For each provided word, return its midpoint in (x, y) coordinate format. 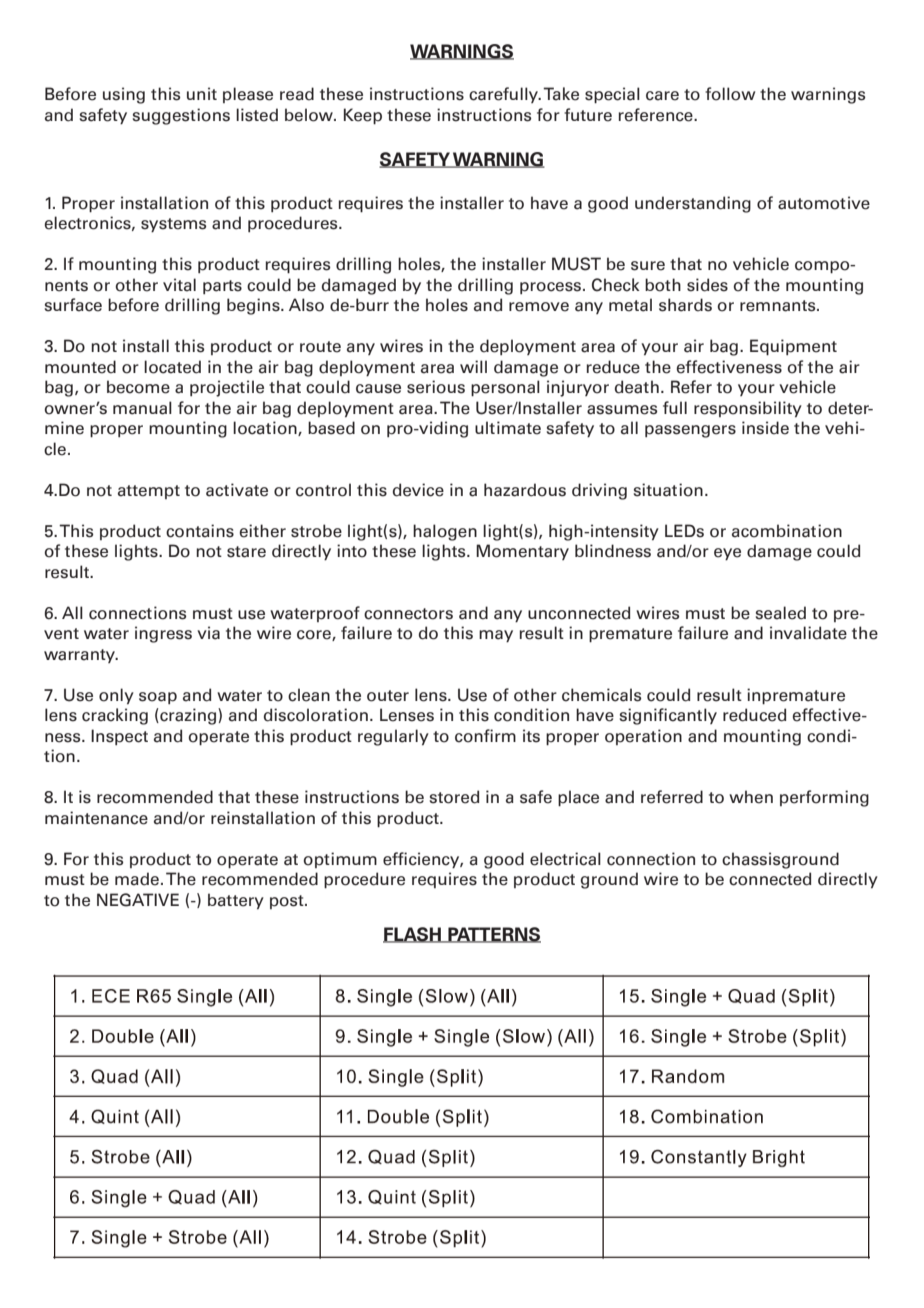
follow (730, 94)
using (124, 95)
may (496, 636)
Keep (363, 116)
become (138, 387)
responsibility (748, 409)
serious (436, 387)
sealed (781, 613)
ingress (163, 634)
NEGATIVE (138, 900)
